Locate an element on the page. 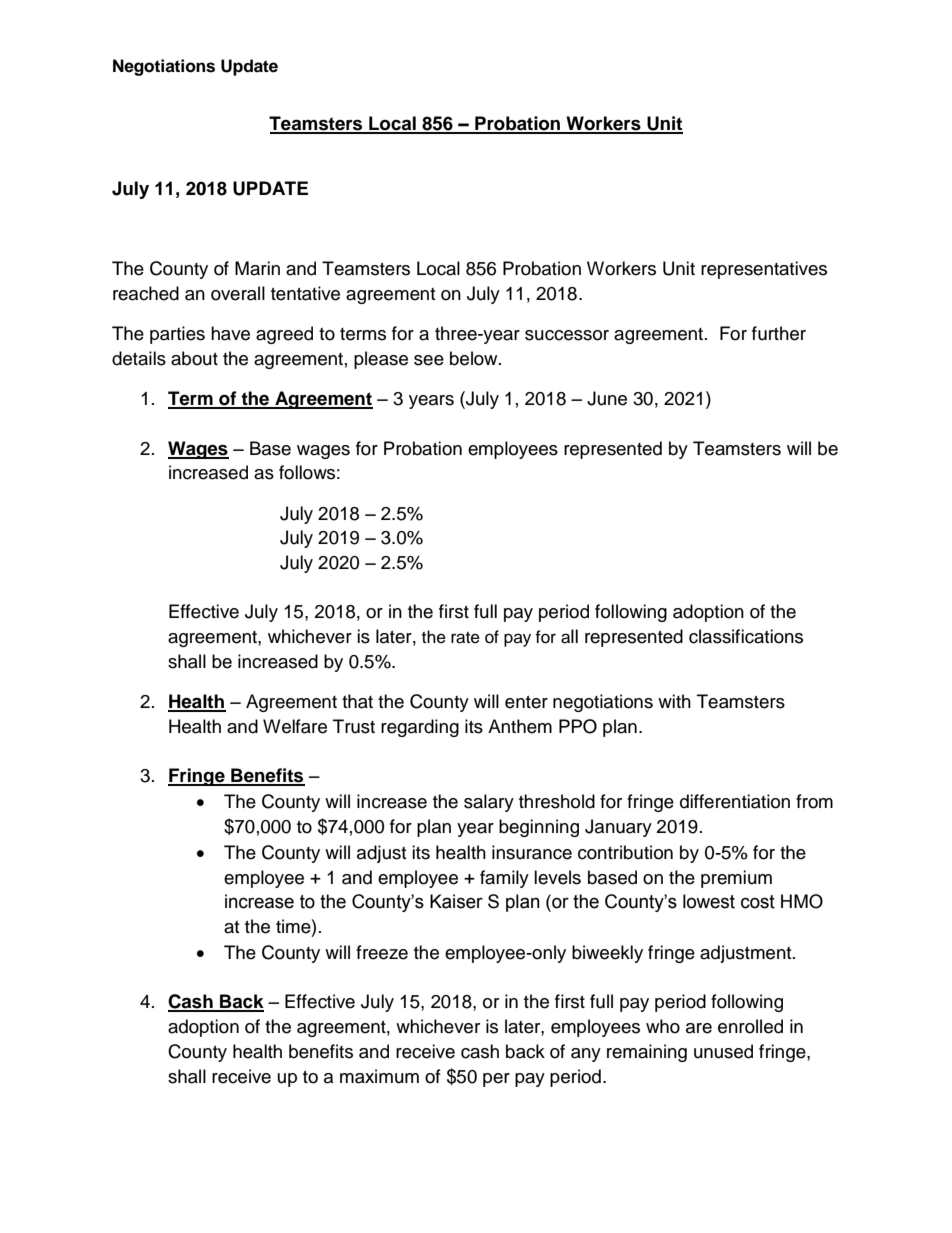  overall is located at coordinates (238, 293).
